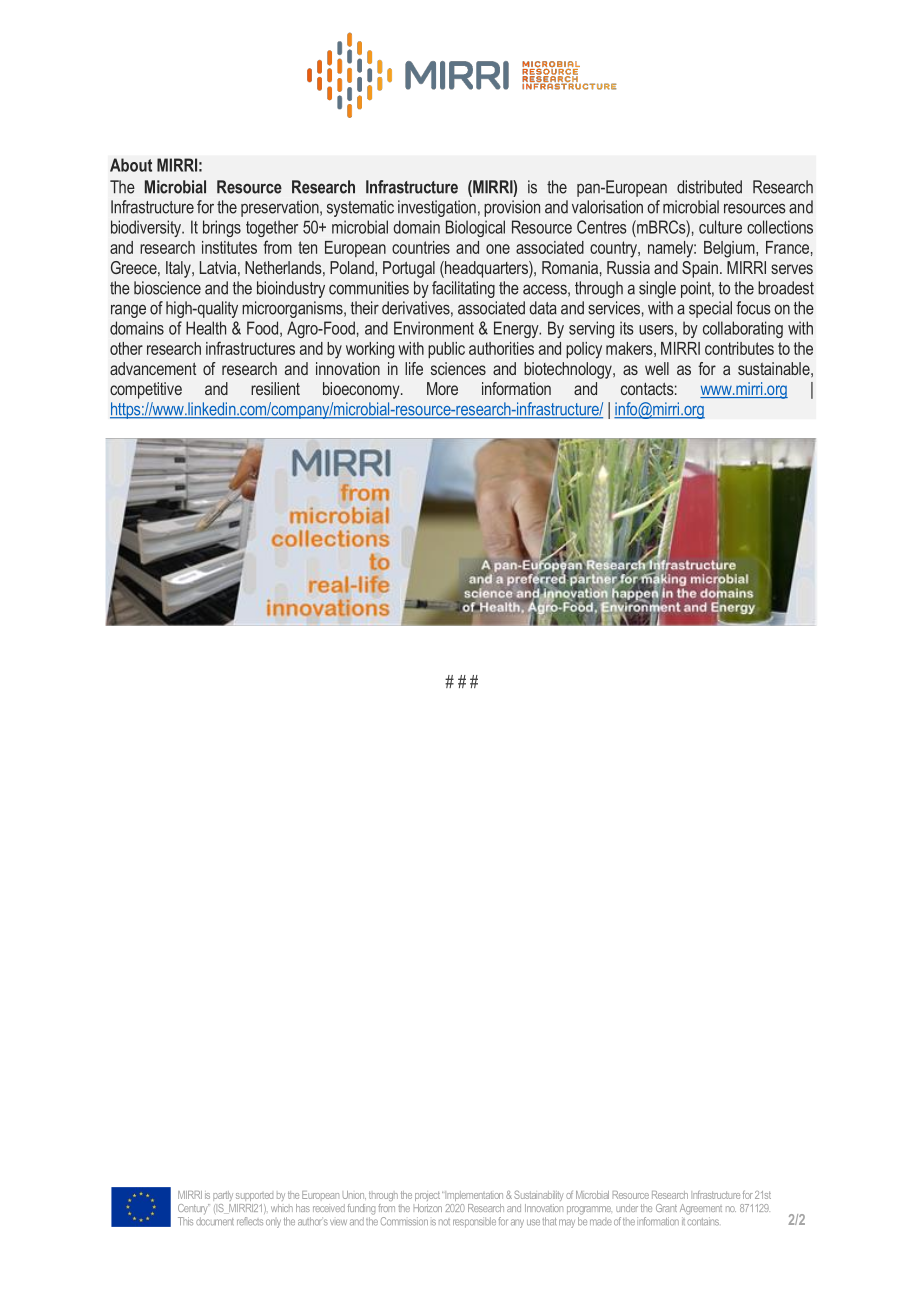 This image has width=924, height=1307. I want to click on Agreement, so click(701, 1209).
